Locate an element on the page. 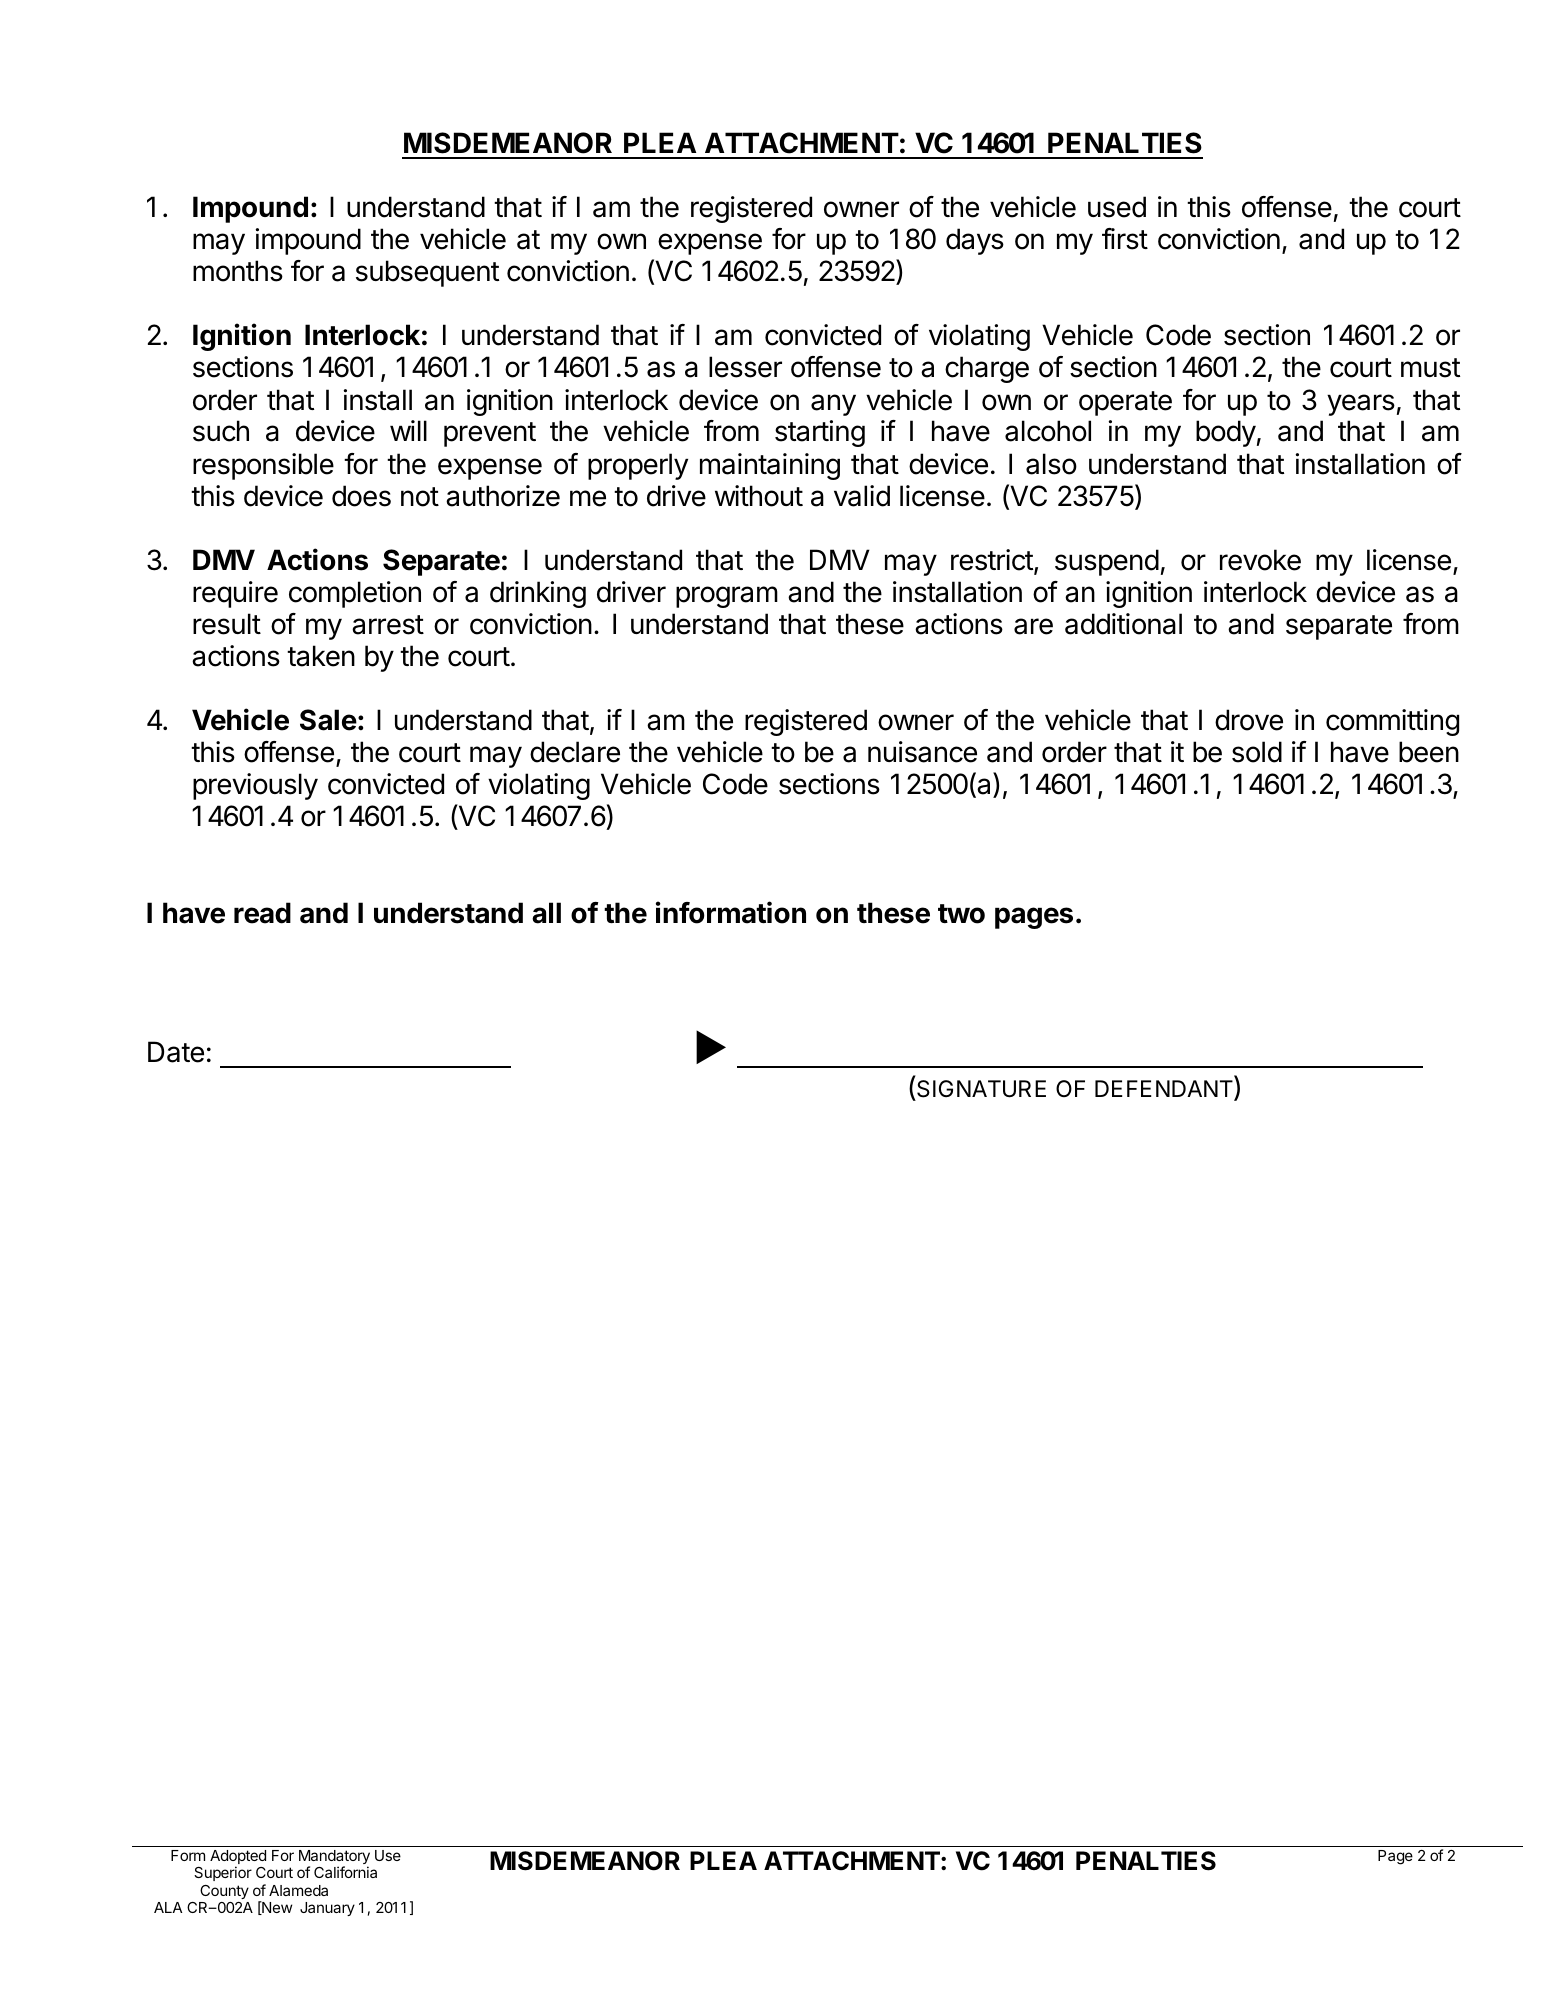 The image size is (1551, 2007). program is located at coordinates (727, 597).
